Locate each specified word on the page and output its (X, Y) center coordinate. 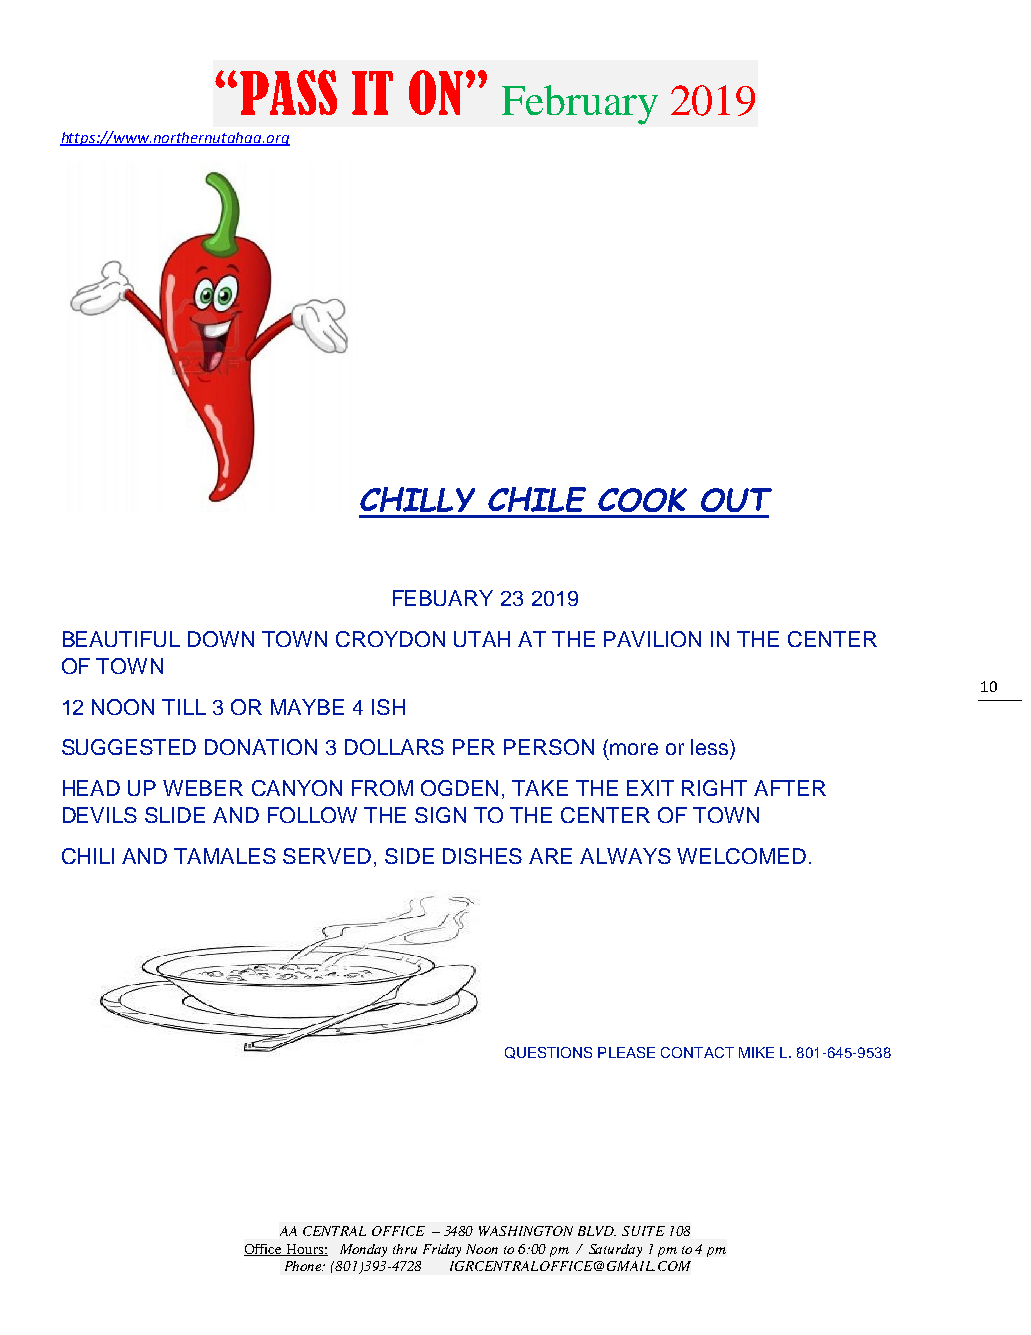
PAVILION (652, 639)
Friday (442, 1250)
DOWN (221, 639)
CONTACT (697, 1052)
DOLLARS (394, 747)
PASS (288, 92)
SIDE (409, 856)
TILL (184, 707)
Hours (304, 1250)
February (580, 105)
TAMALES (225, 856)
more (634, 749)
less (711, 747)
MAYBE (307, 707)
